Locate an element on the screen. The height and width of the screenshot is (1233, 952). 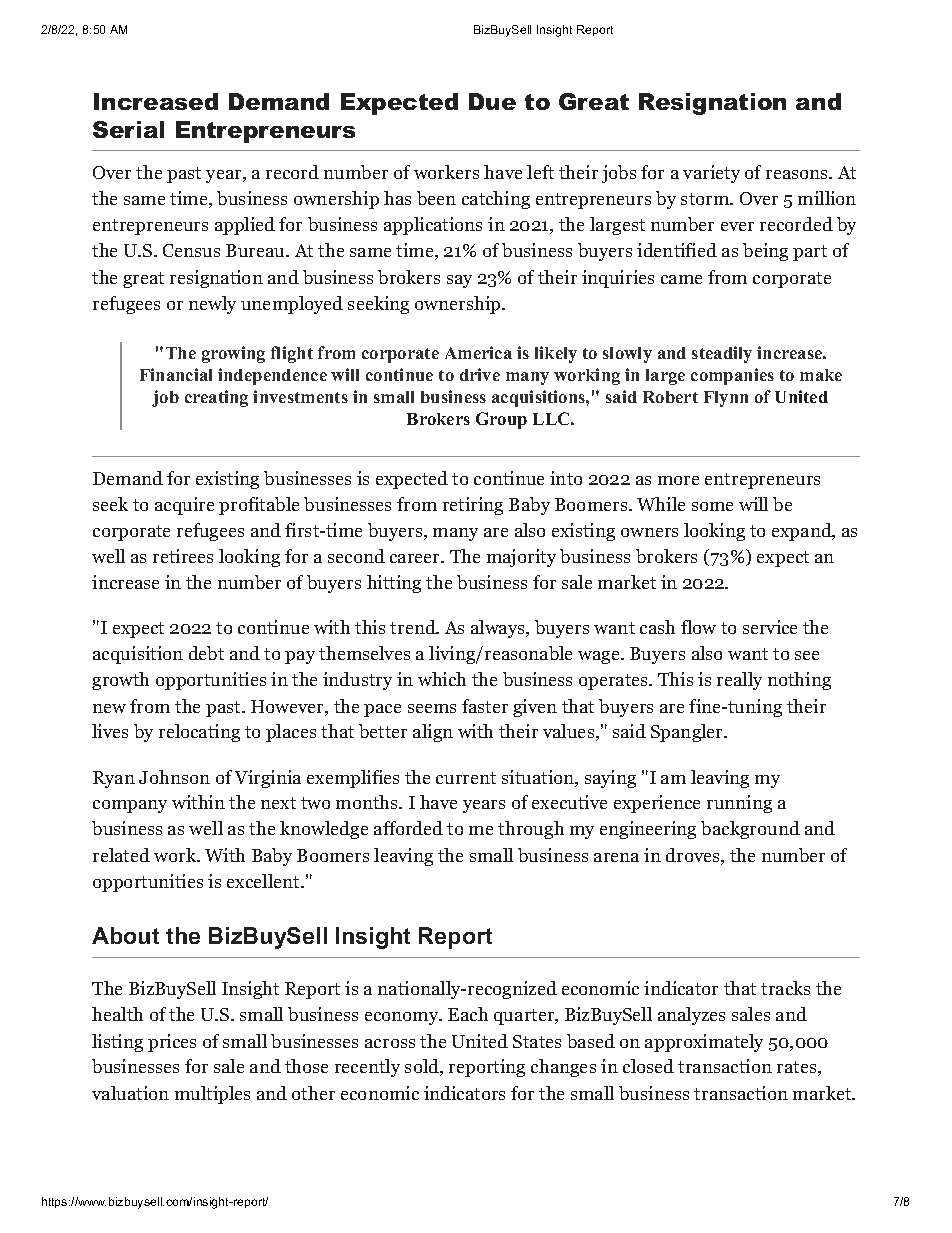
retirees is located at coordinates (183, 556).
